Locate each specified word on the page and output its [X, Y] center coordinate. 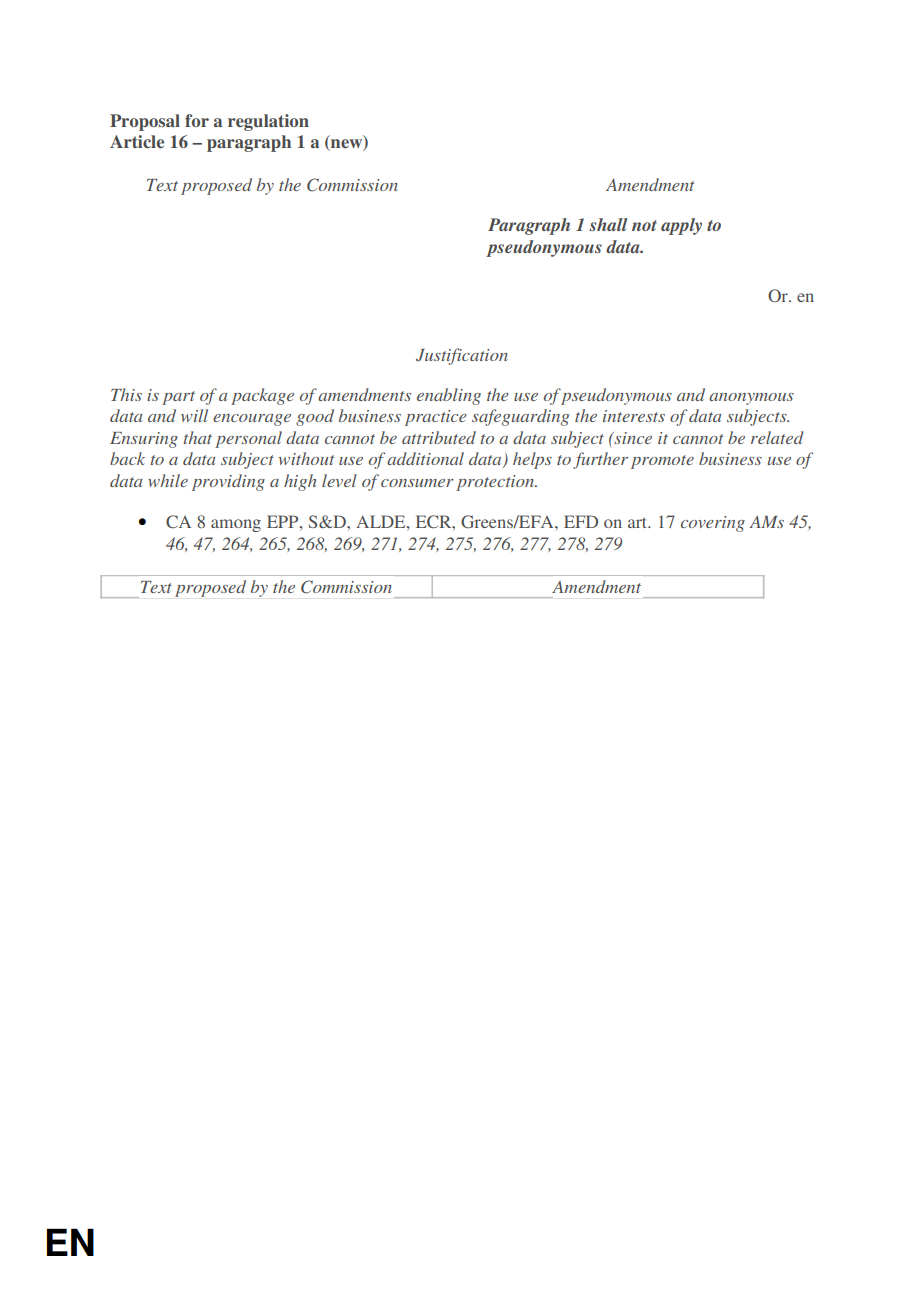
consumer [417, 483]
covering [713, 524]
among [236, 525]
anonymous [751, 399]
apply [681, 226]
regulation [268, 122]
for [197, 120]
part [178, 398]
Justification [462, 356]
